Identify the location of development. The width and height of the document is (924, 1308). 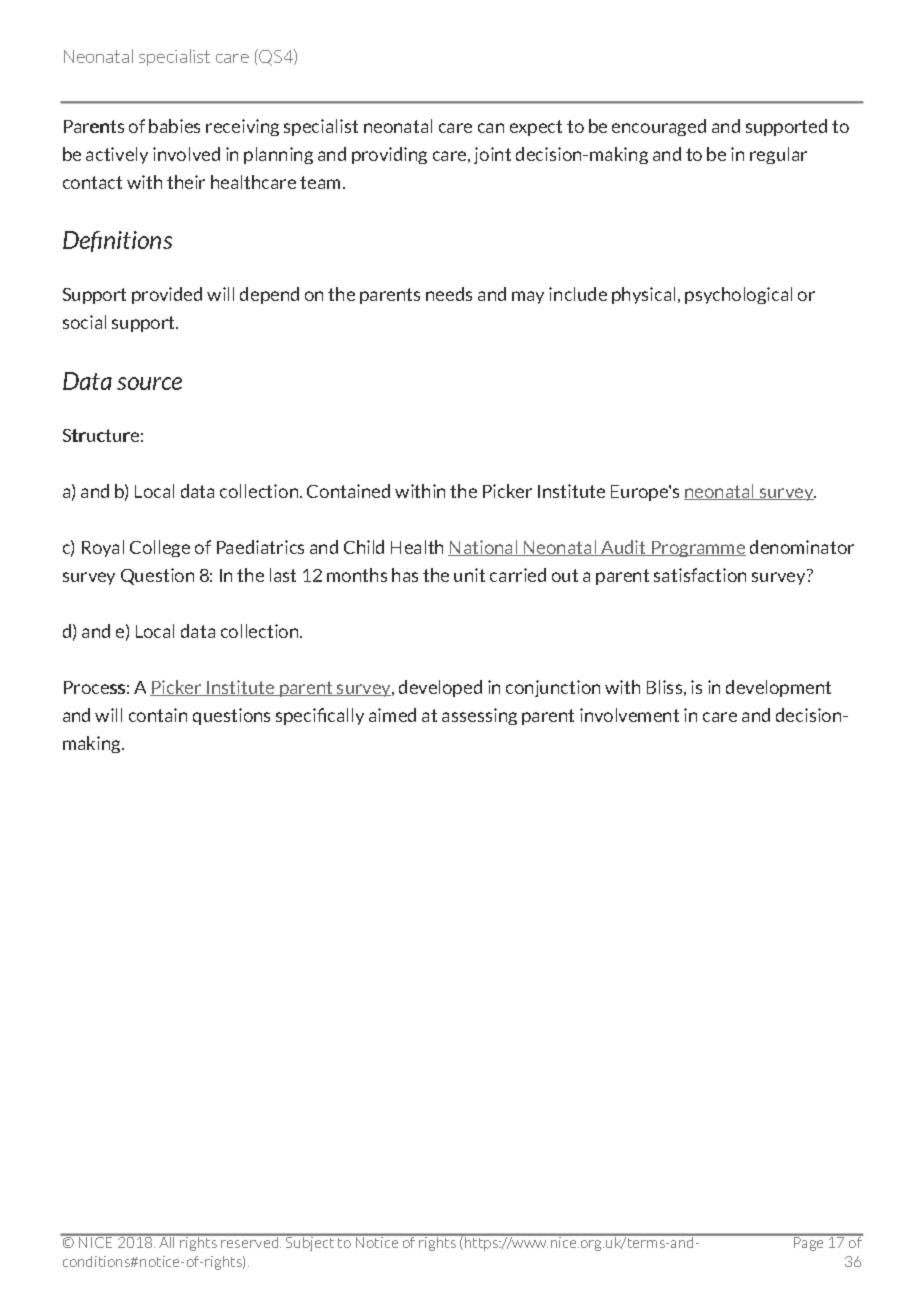
(778, 688).
